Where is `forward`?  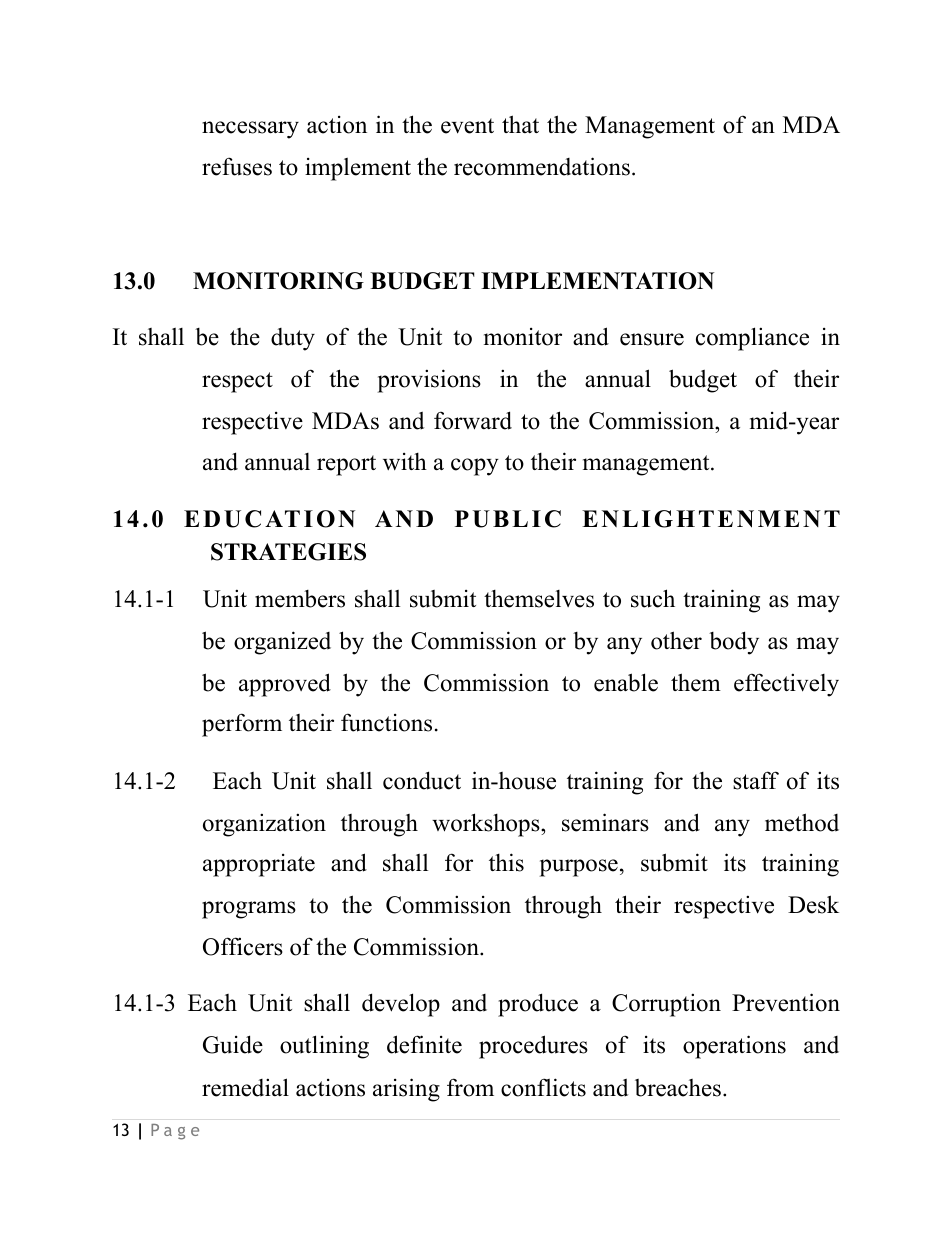 forward is located at coordinates (473, 420).
